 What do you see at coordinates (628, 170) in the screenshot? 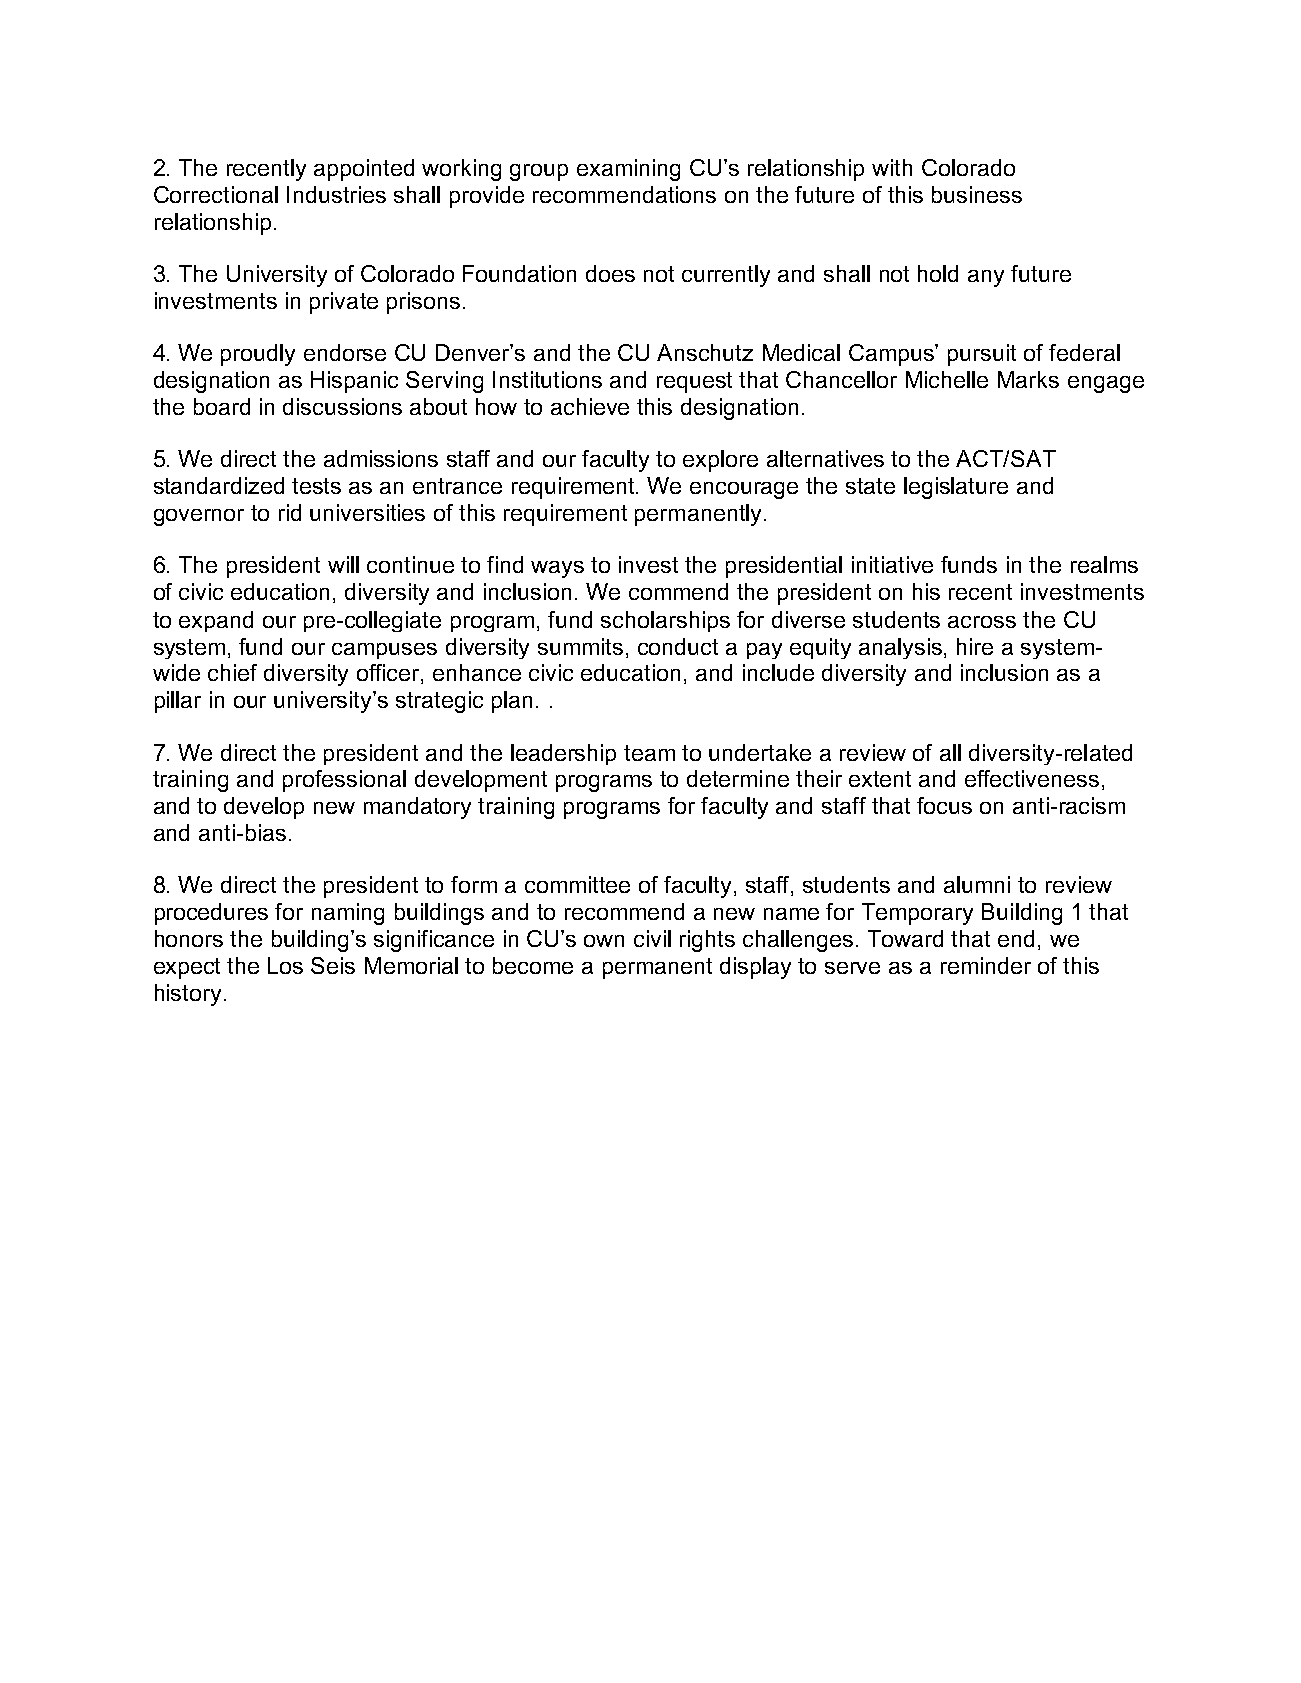
I see `examining` at bounding box center [628, 170].
